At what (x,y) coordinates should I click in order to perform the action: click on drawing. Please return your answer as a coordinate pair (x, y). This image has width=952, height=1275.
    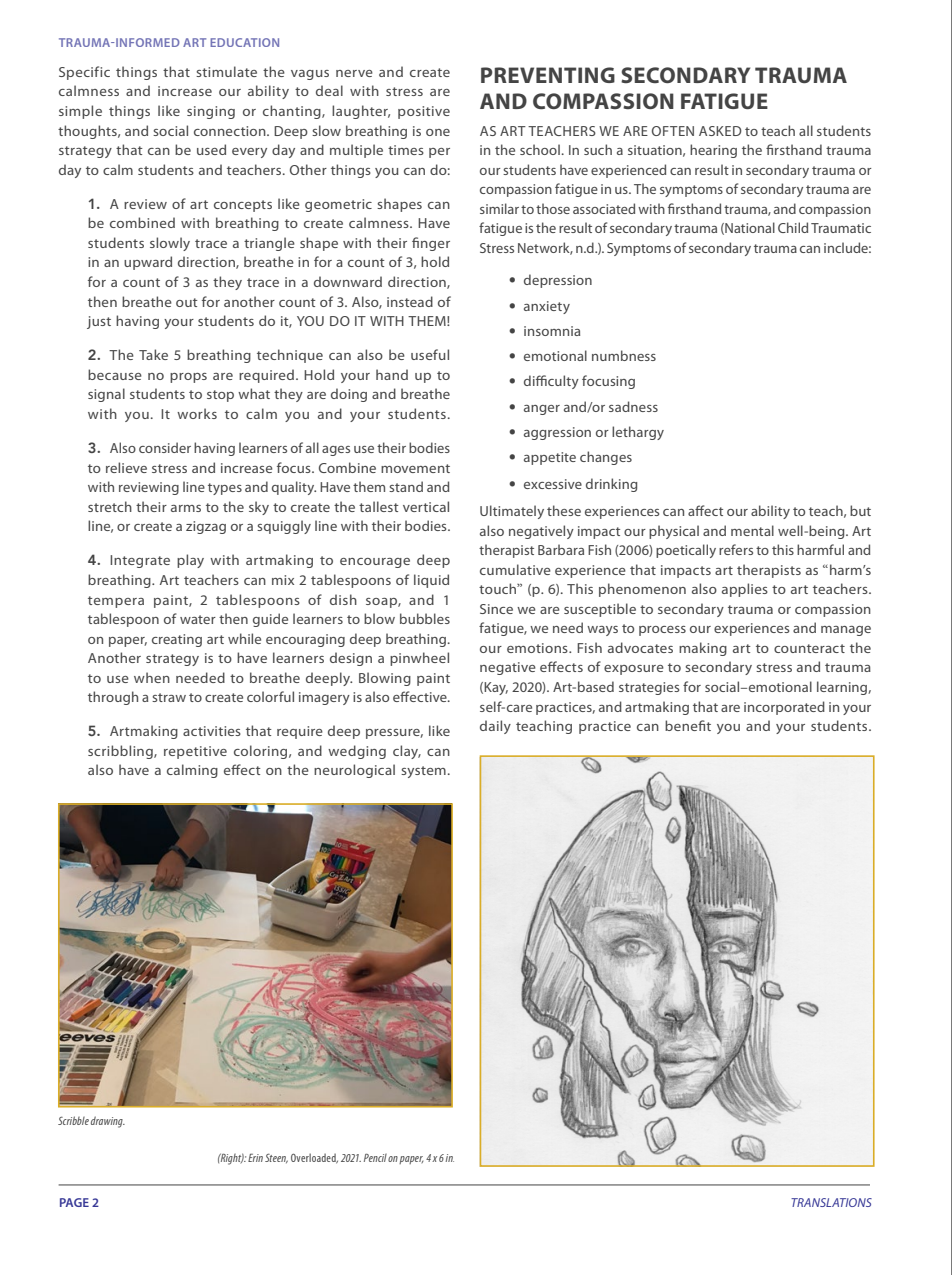
    Looking at the image, I should click on (108, 1122).
